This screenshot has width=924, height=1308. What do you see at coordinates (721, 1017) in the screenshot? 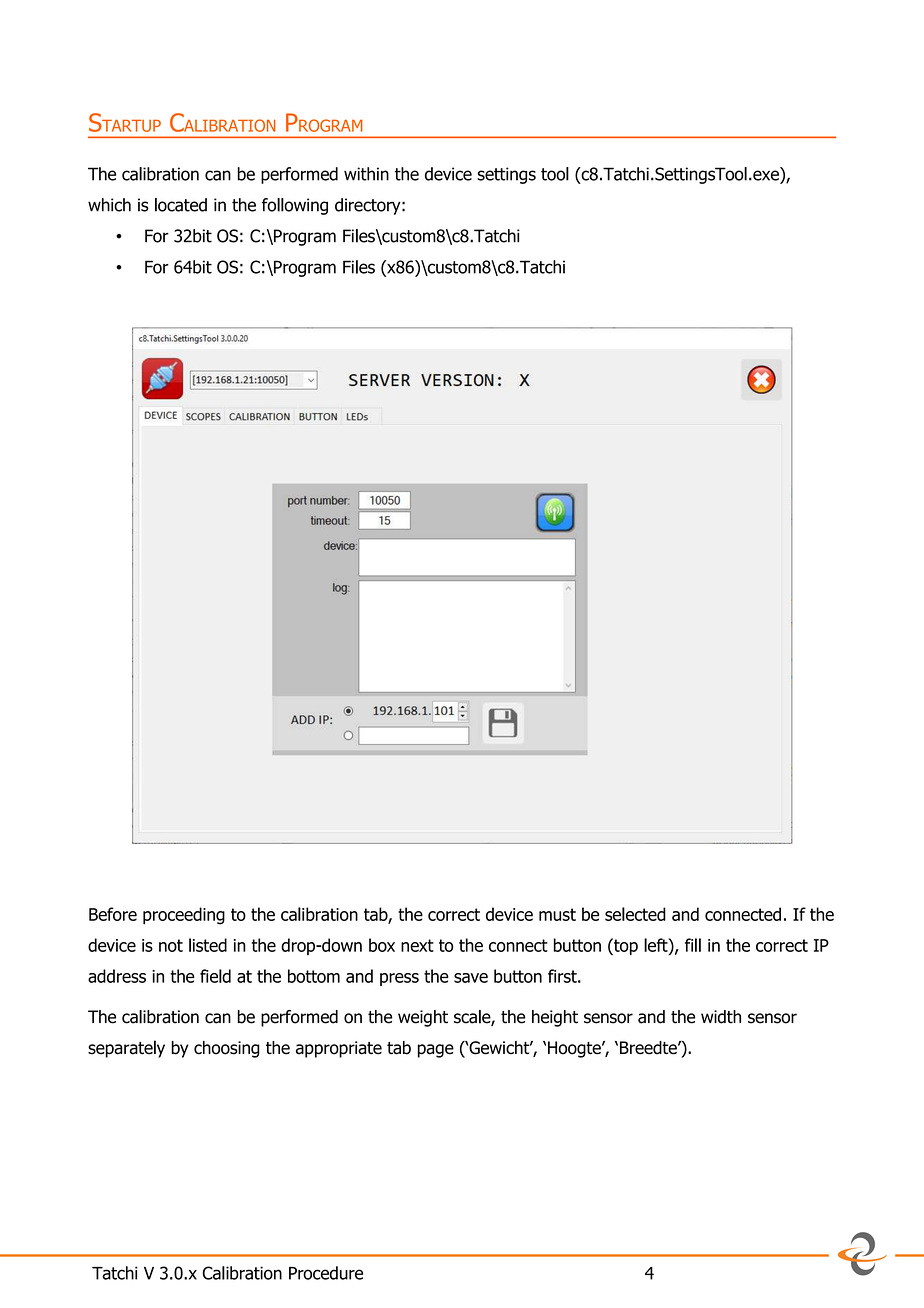
I see `width` at bounding box center [721, 1017].
